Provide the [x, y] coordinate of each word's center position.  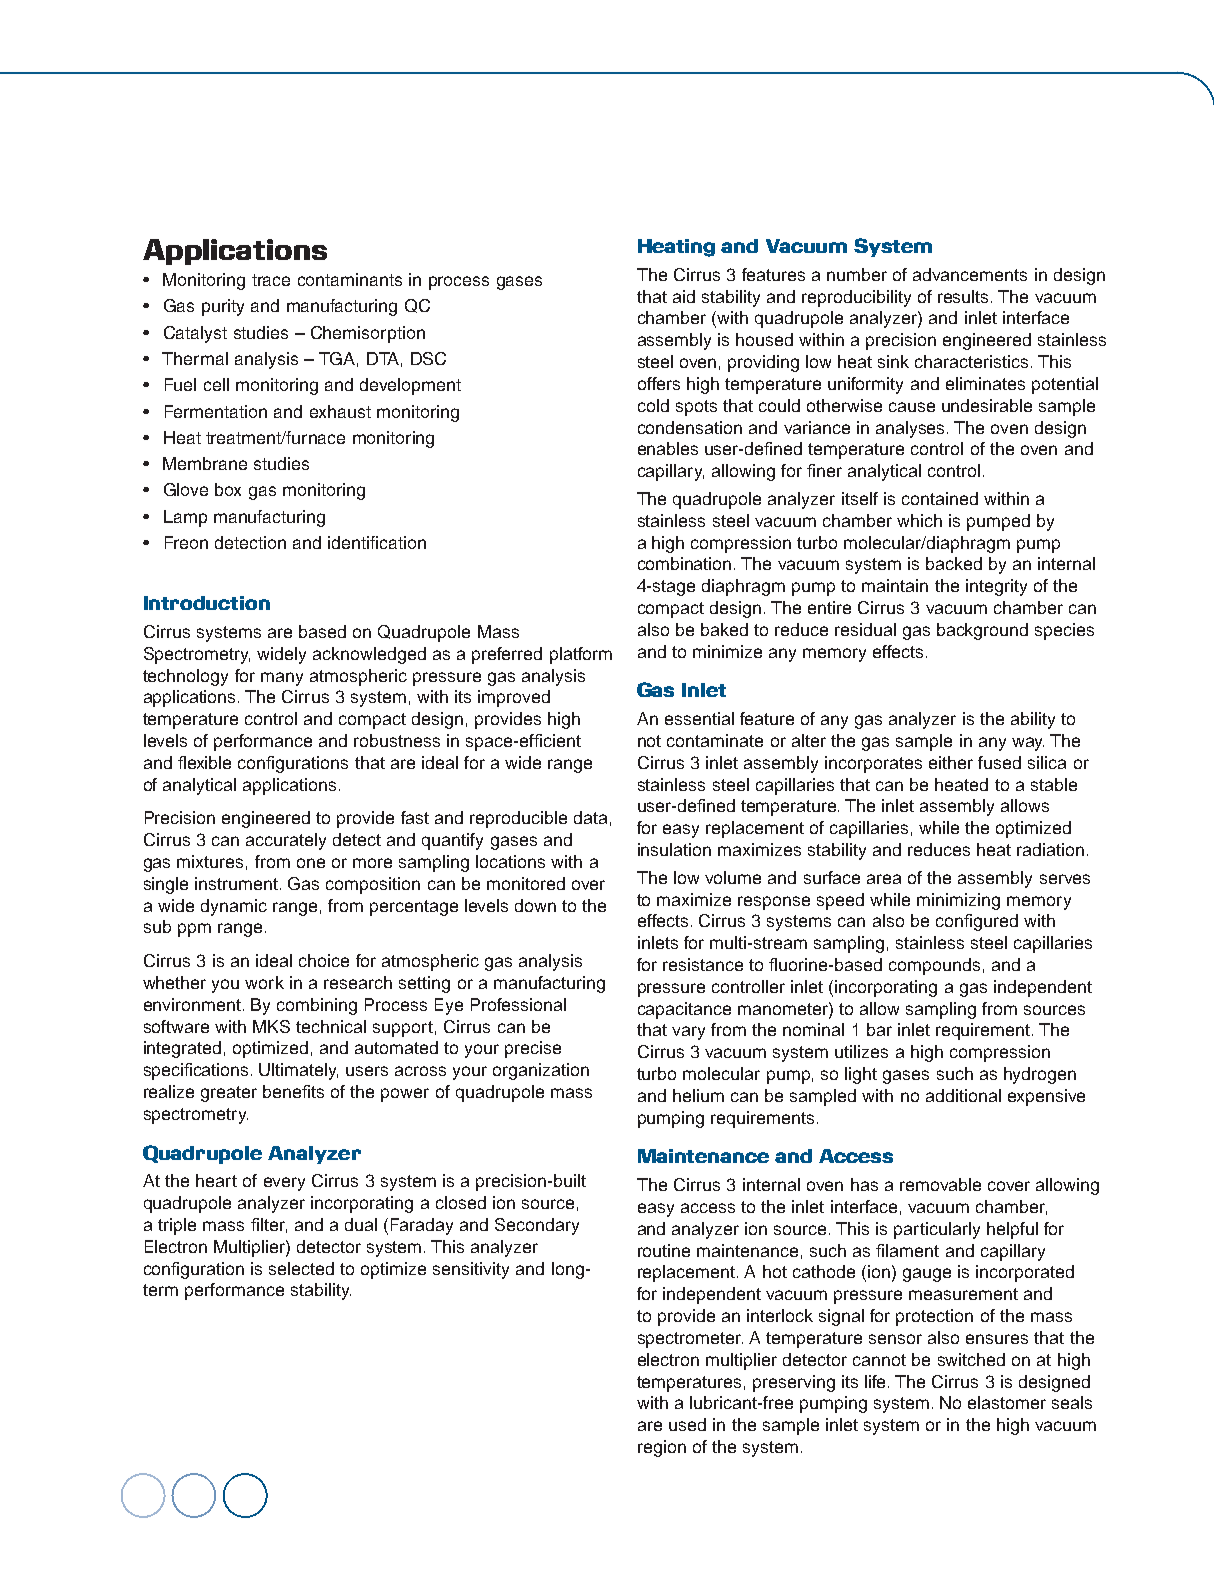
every [284, 1184]
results [965, 296]
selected [301, 1268]
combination [684, 563]
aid [684, 296]
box [228, 489]
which [919, 520]
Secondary [537, 1226]
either [951, 762]
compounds [934, 966]
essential [699, 718]
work [264, 982]
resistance [703, 964]
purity [223, 307]
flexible [204, 762]
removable [940, 1184]
